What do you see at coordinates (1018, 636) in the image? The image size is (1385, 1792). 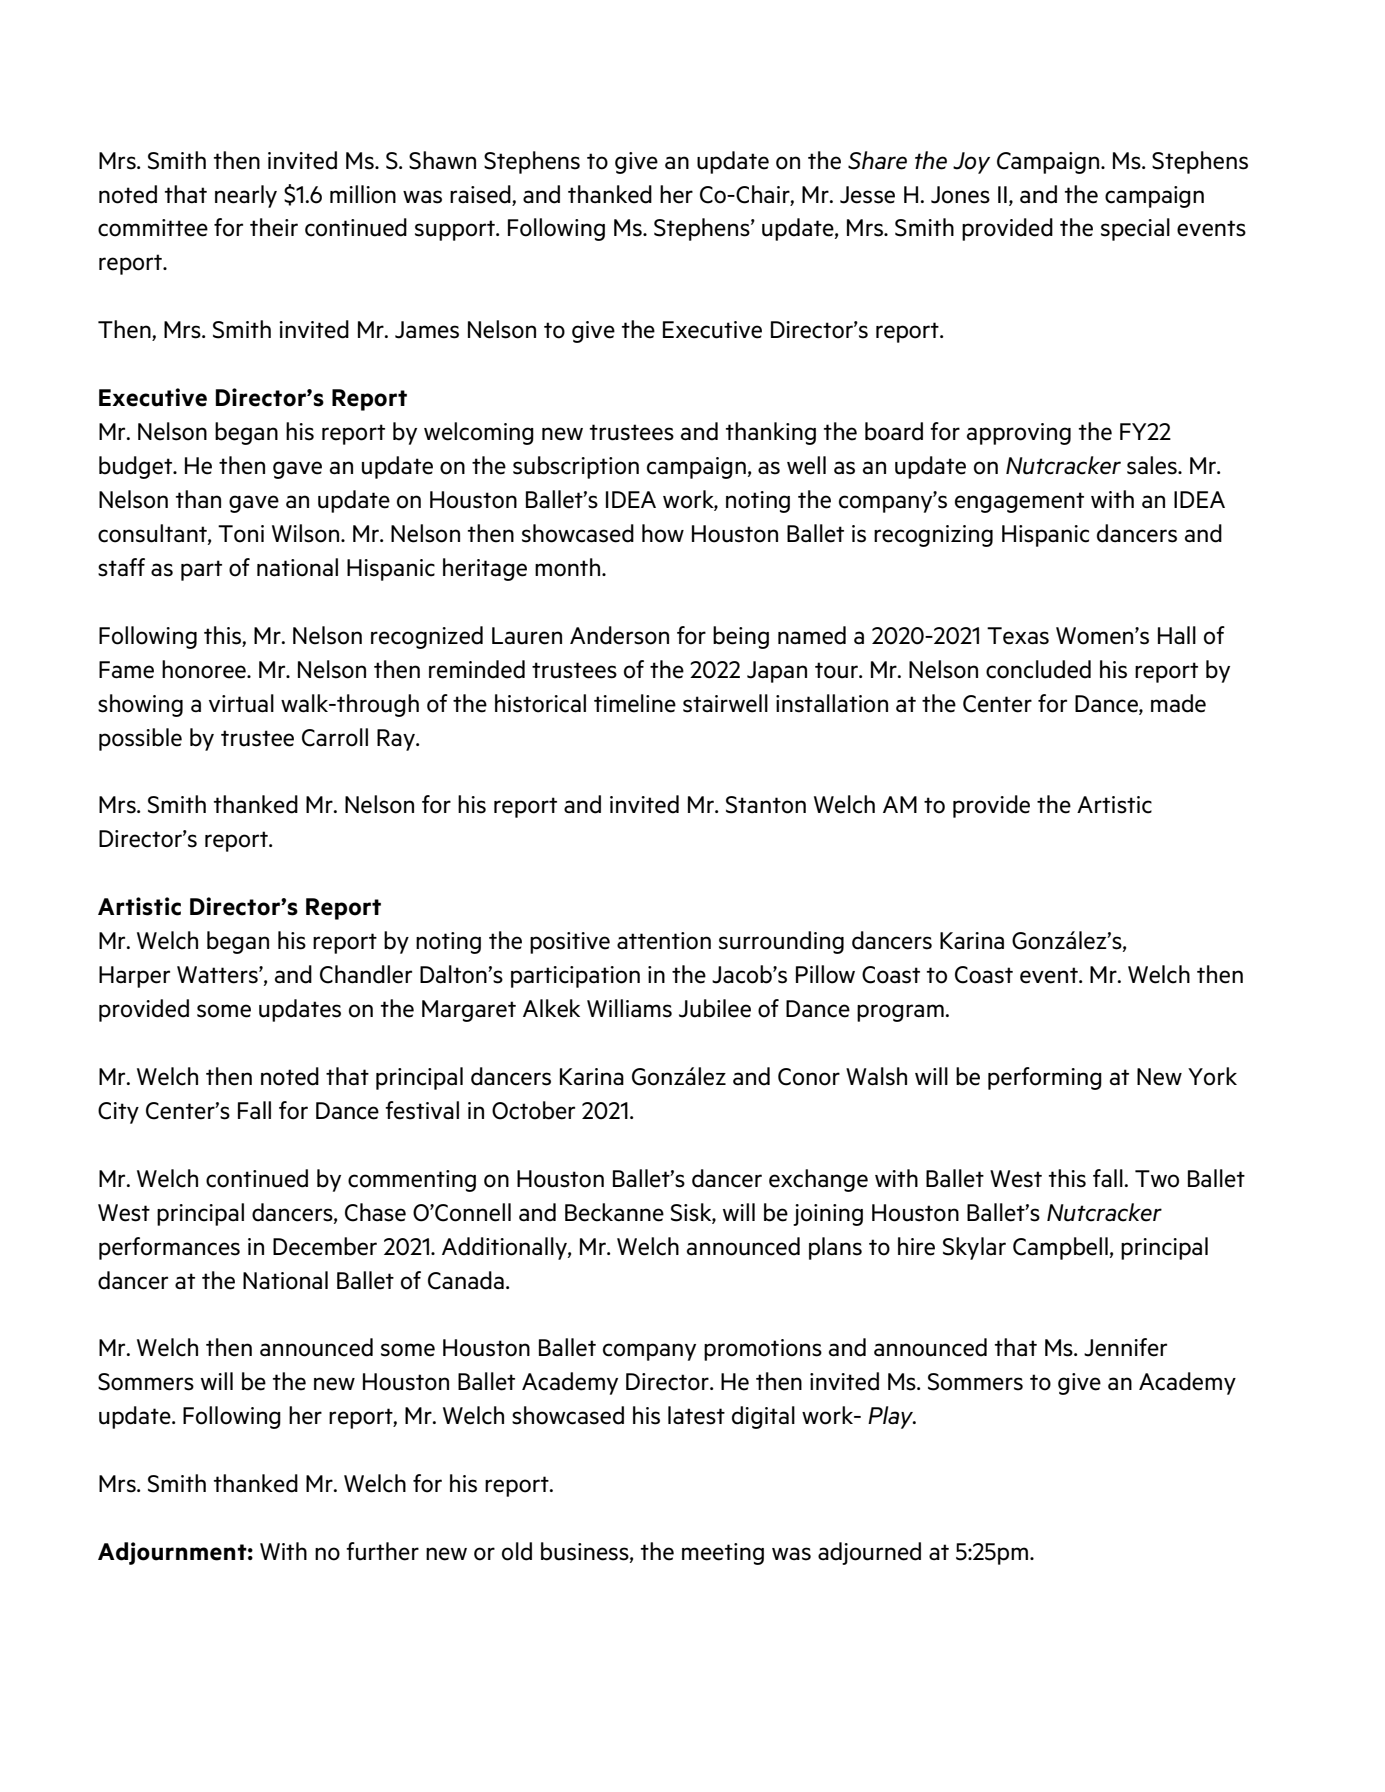 I see `Texas` at bounding box center [1018, 636].
